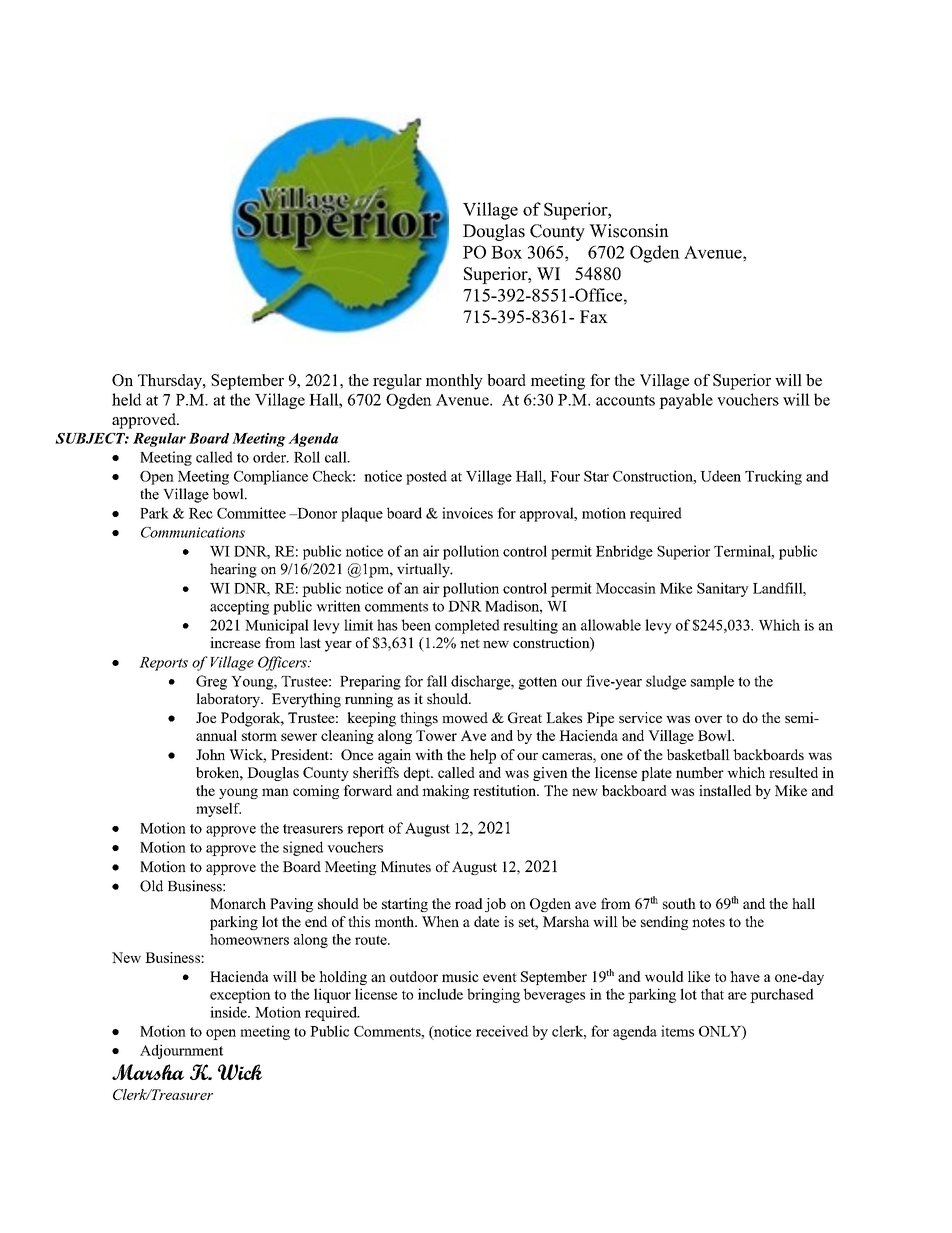 The height and width of the screenshot is (1233, 952). What do you see at coordinates (469, 903) in the screenshot?
I see `road` at bounding box center [469, 903].
